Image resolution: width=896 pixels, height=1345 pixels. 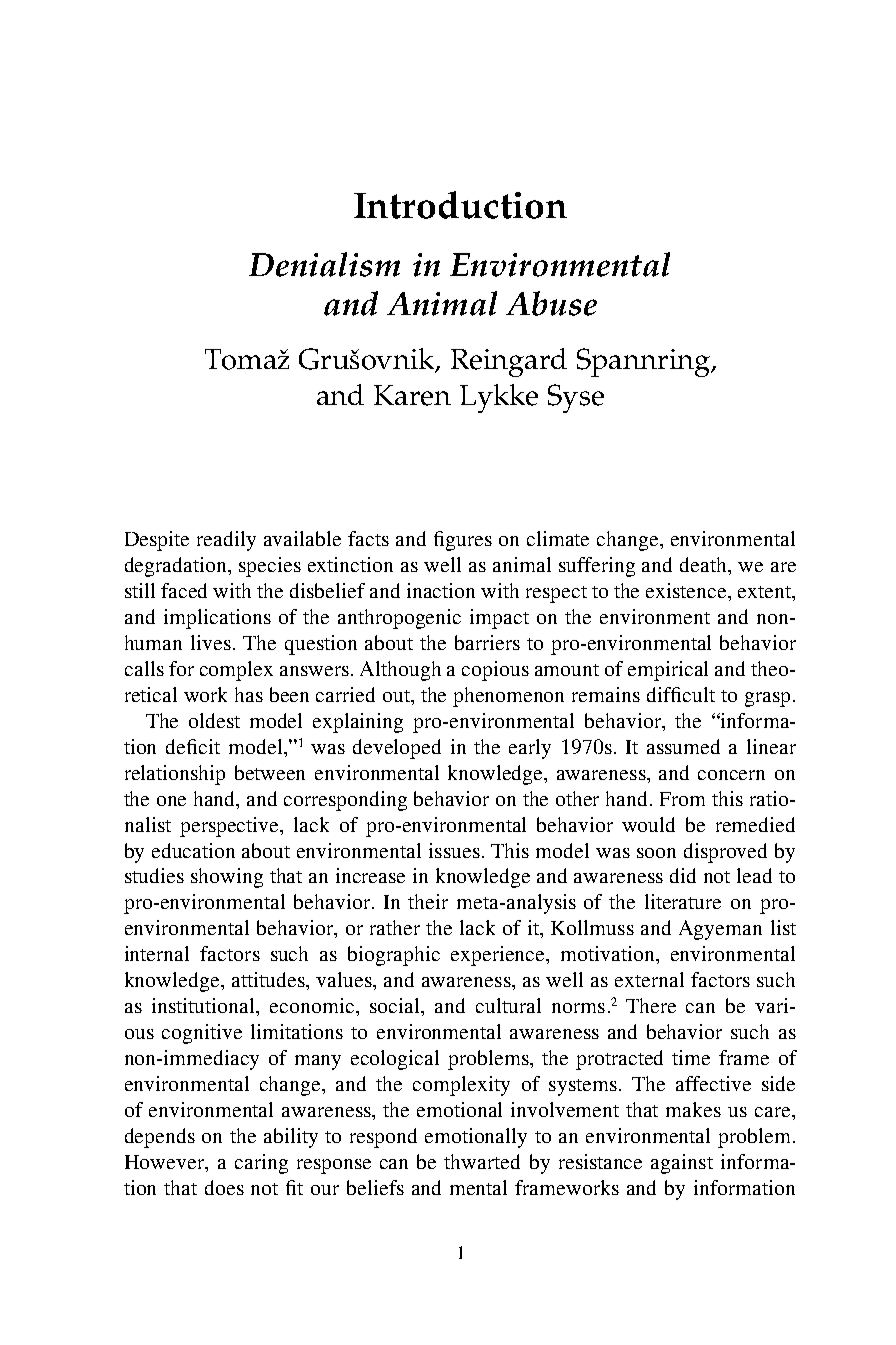 What do you see at coordinates (683, 746) in the screenshot?
I see `assumed` at bounding box center [683, 746].
